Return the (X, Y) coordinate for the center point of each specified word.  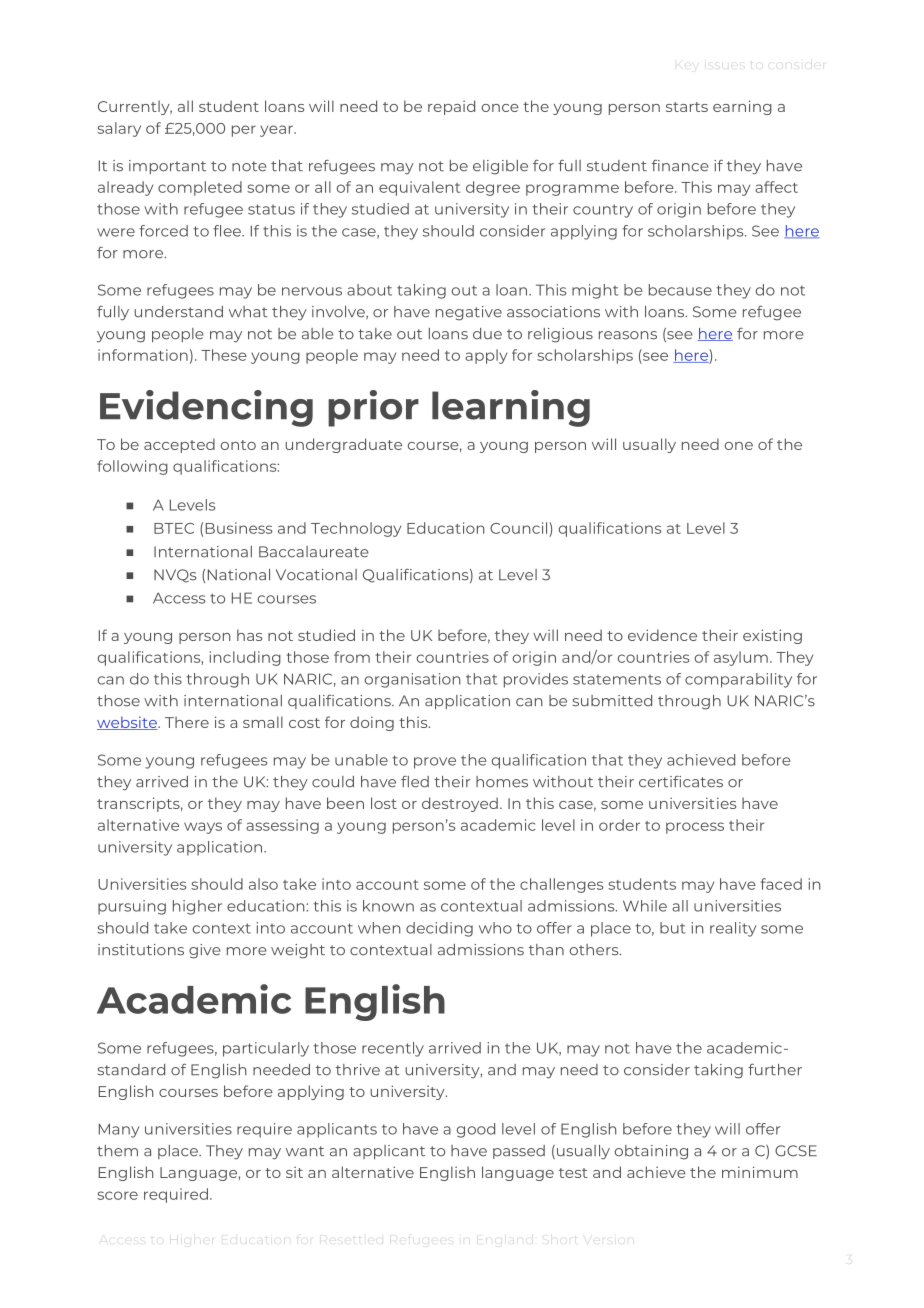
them (117, 1151)
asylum (741, 658)
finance (680, 166)
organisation (412, 680)
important (167, 167)
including (245, 658)
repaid (451, 107)
